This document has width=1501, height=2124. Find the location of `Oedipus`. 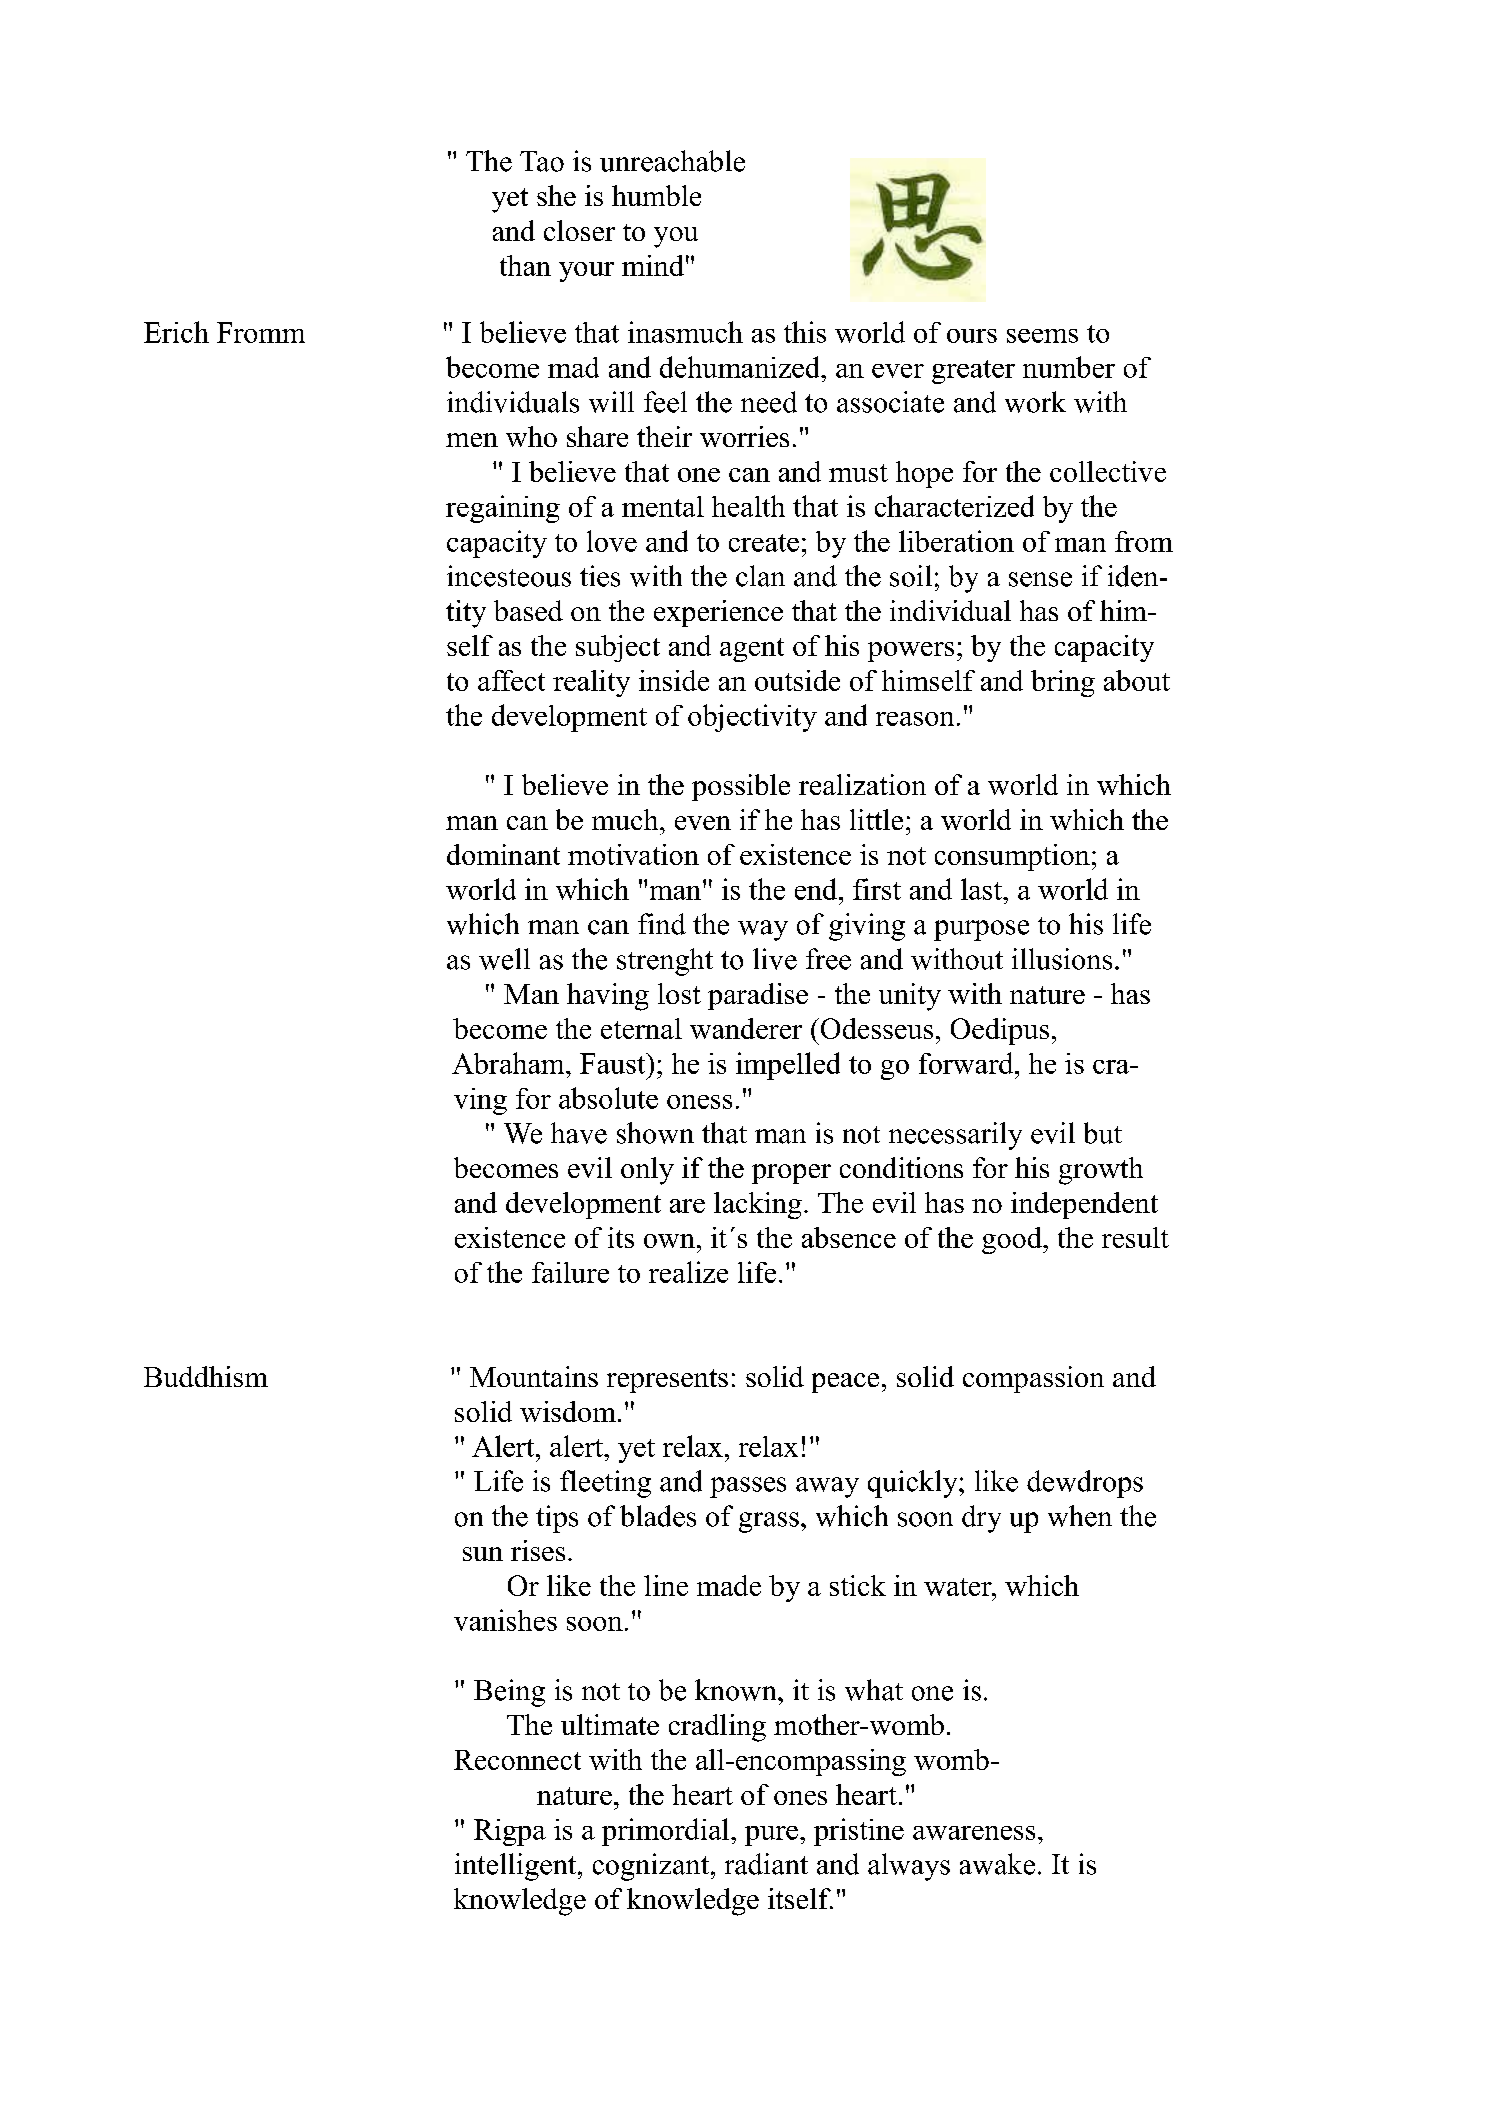

Oedipus is located at coordinates (1000, 1031).
